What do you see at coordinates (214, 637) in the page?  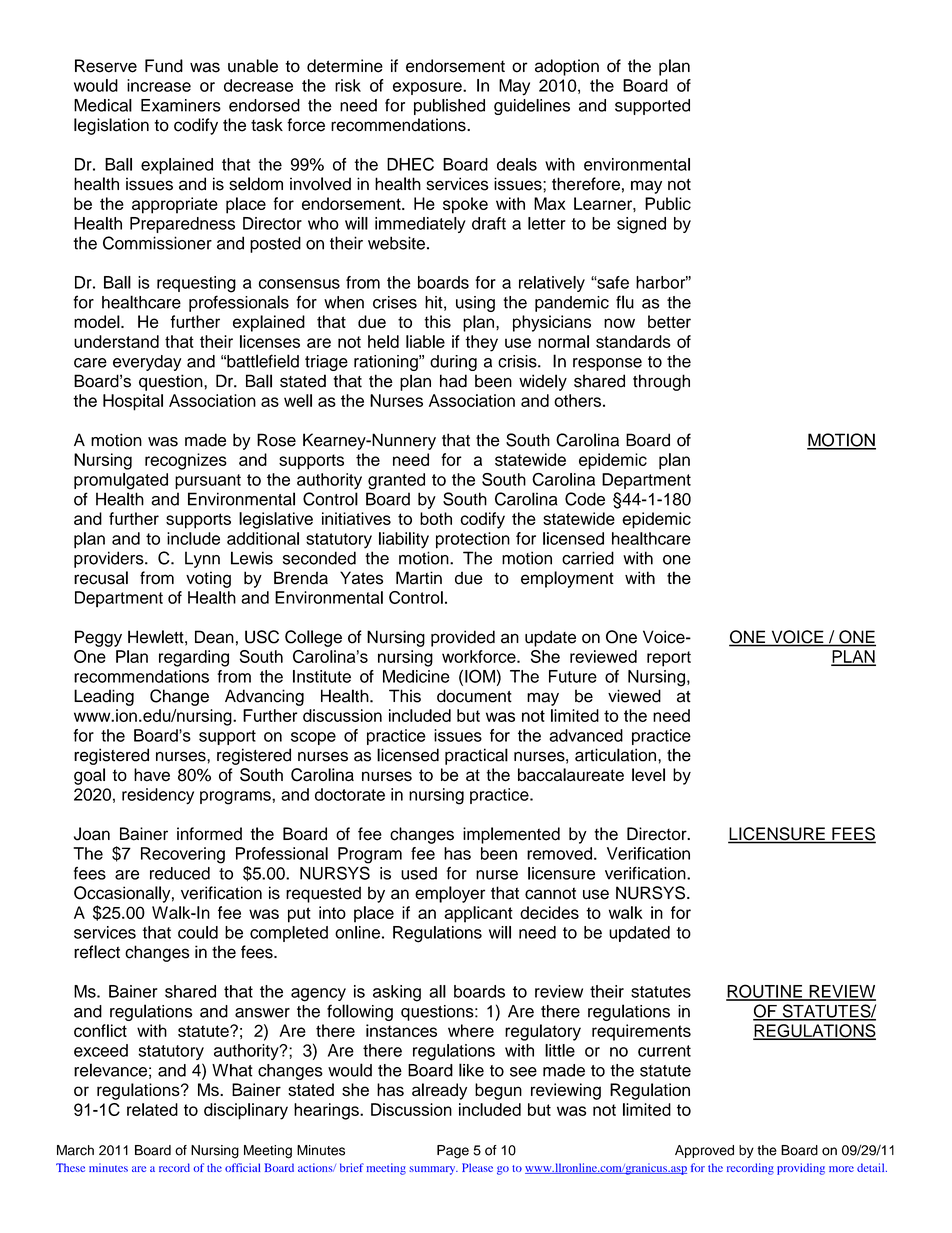 I see `Dean` at bounding box center [214, 637].
